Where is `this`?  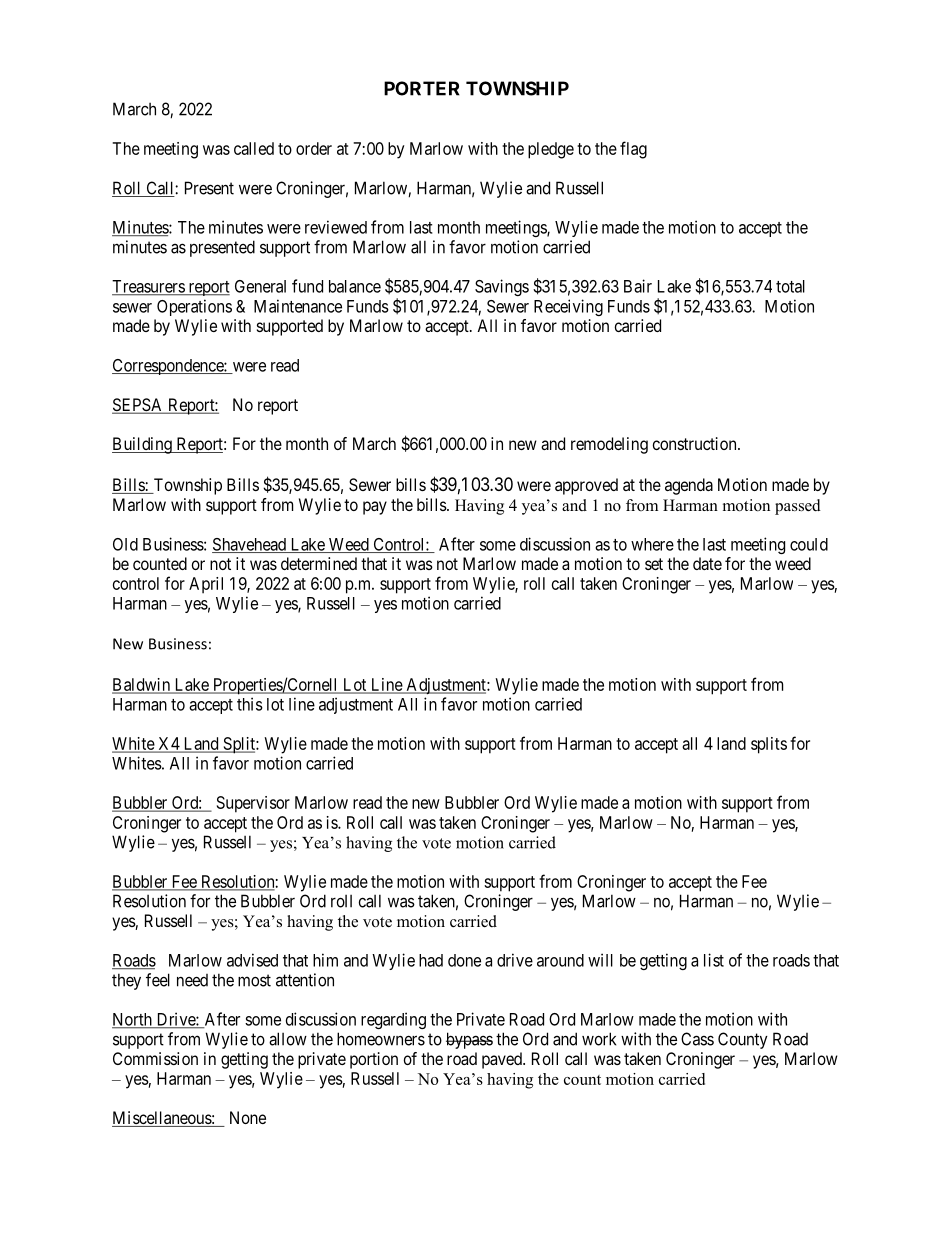
this is located at coordinates (250, 704).
